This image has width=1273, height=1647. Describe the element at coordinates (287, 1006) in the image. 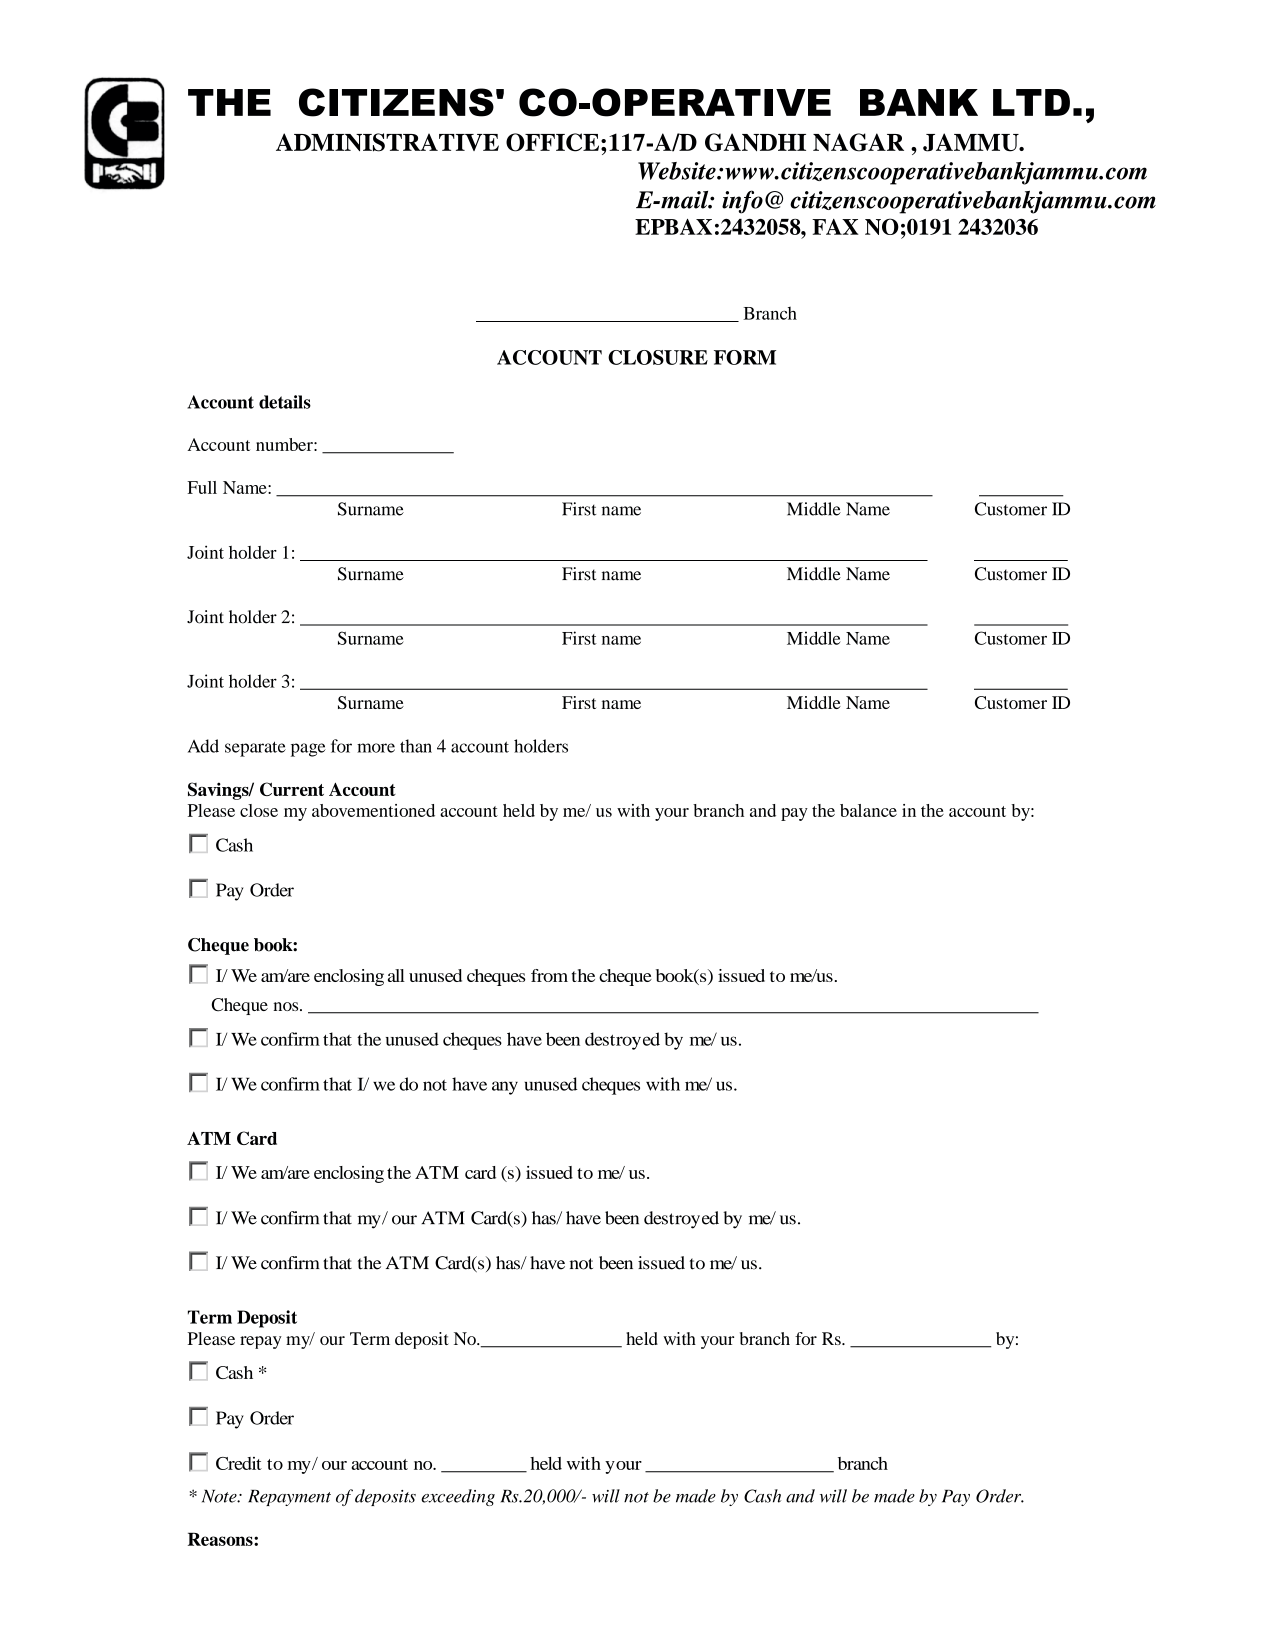

I see `nos` at that location.
